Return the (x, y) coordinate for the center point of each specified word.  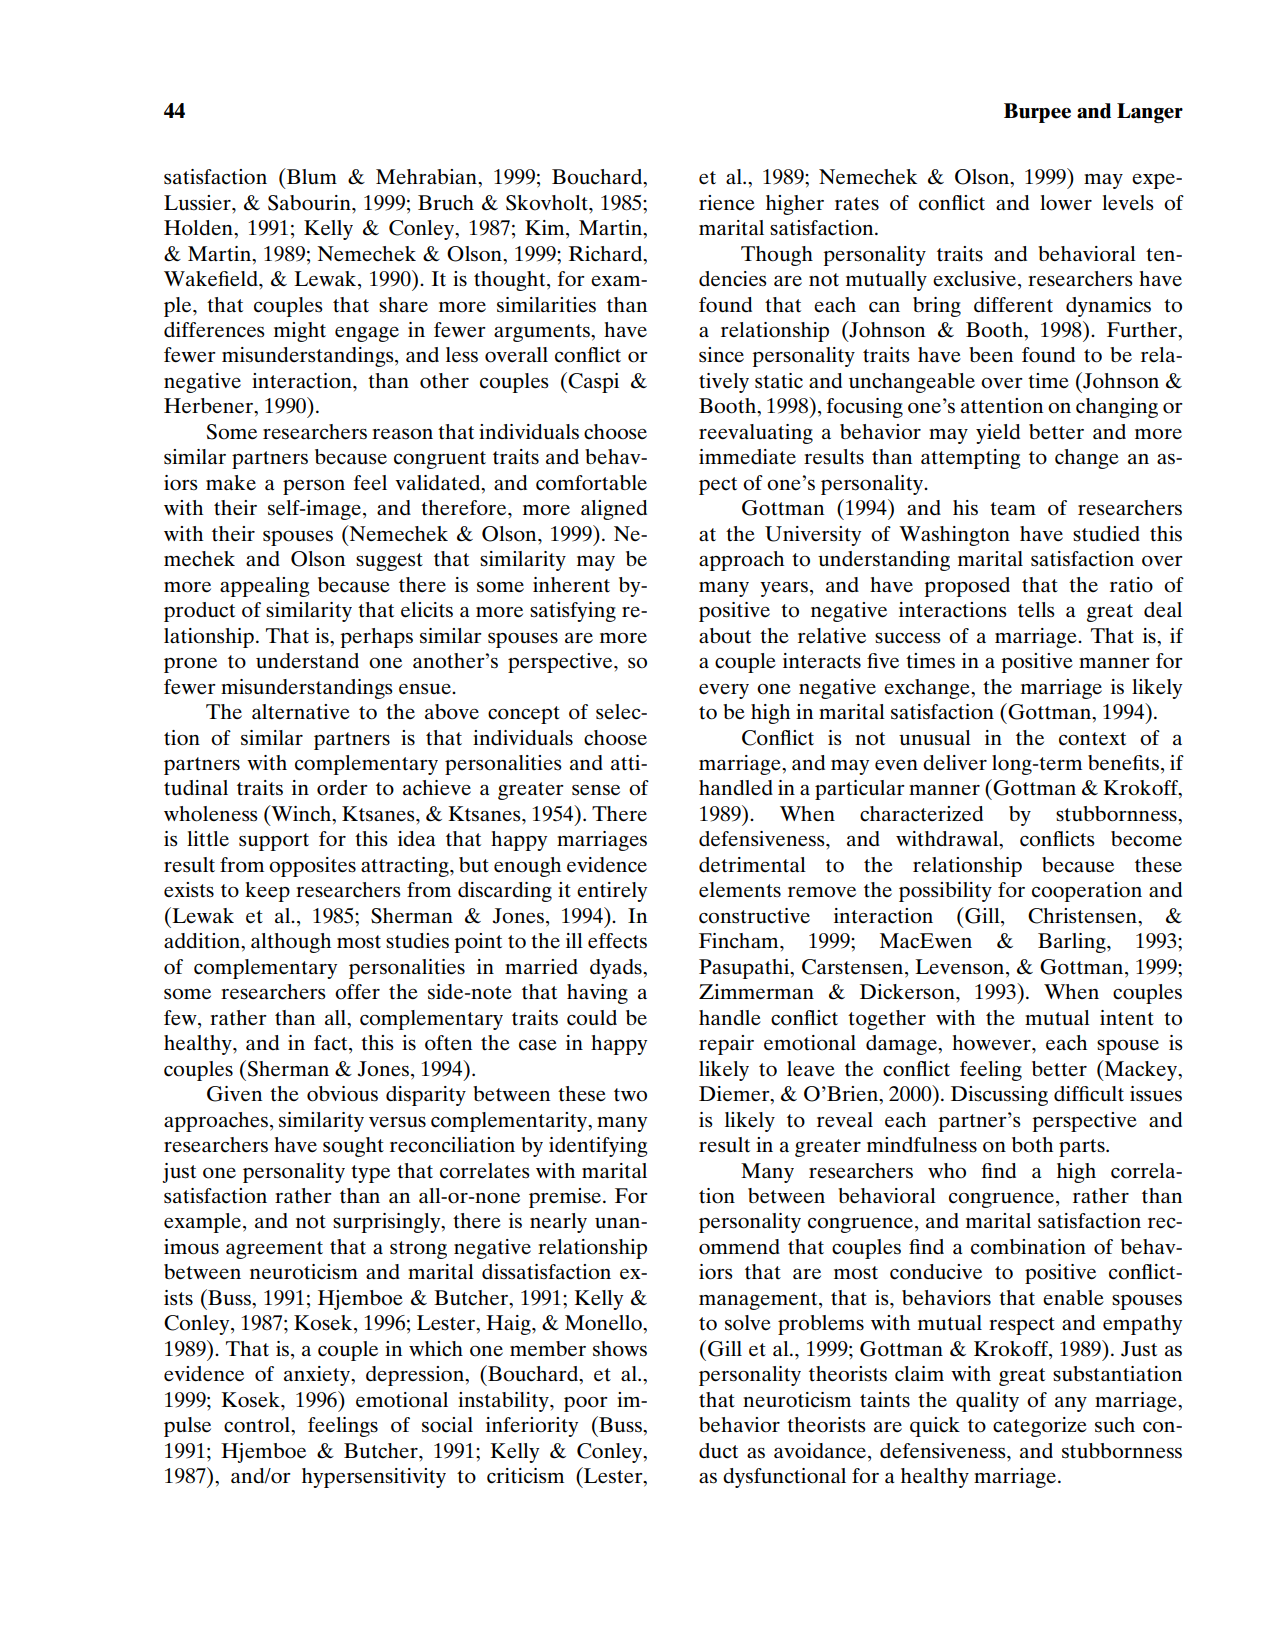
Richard (607, 254)
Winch (301, 814)
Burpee (1037, 113)
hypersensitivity (374, 1478)
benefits (1123, 763)
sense (596, 790)
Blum (310, 176)
